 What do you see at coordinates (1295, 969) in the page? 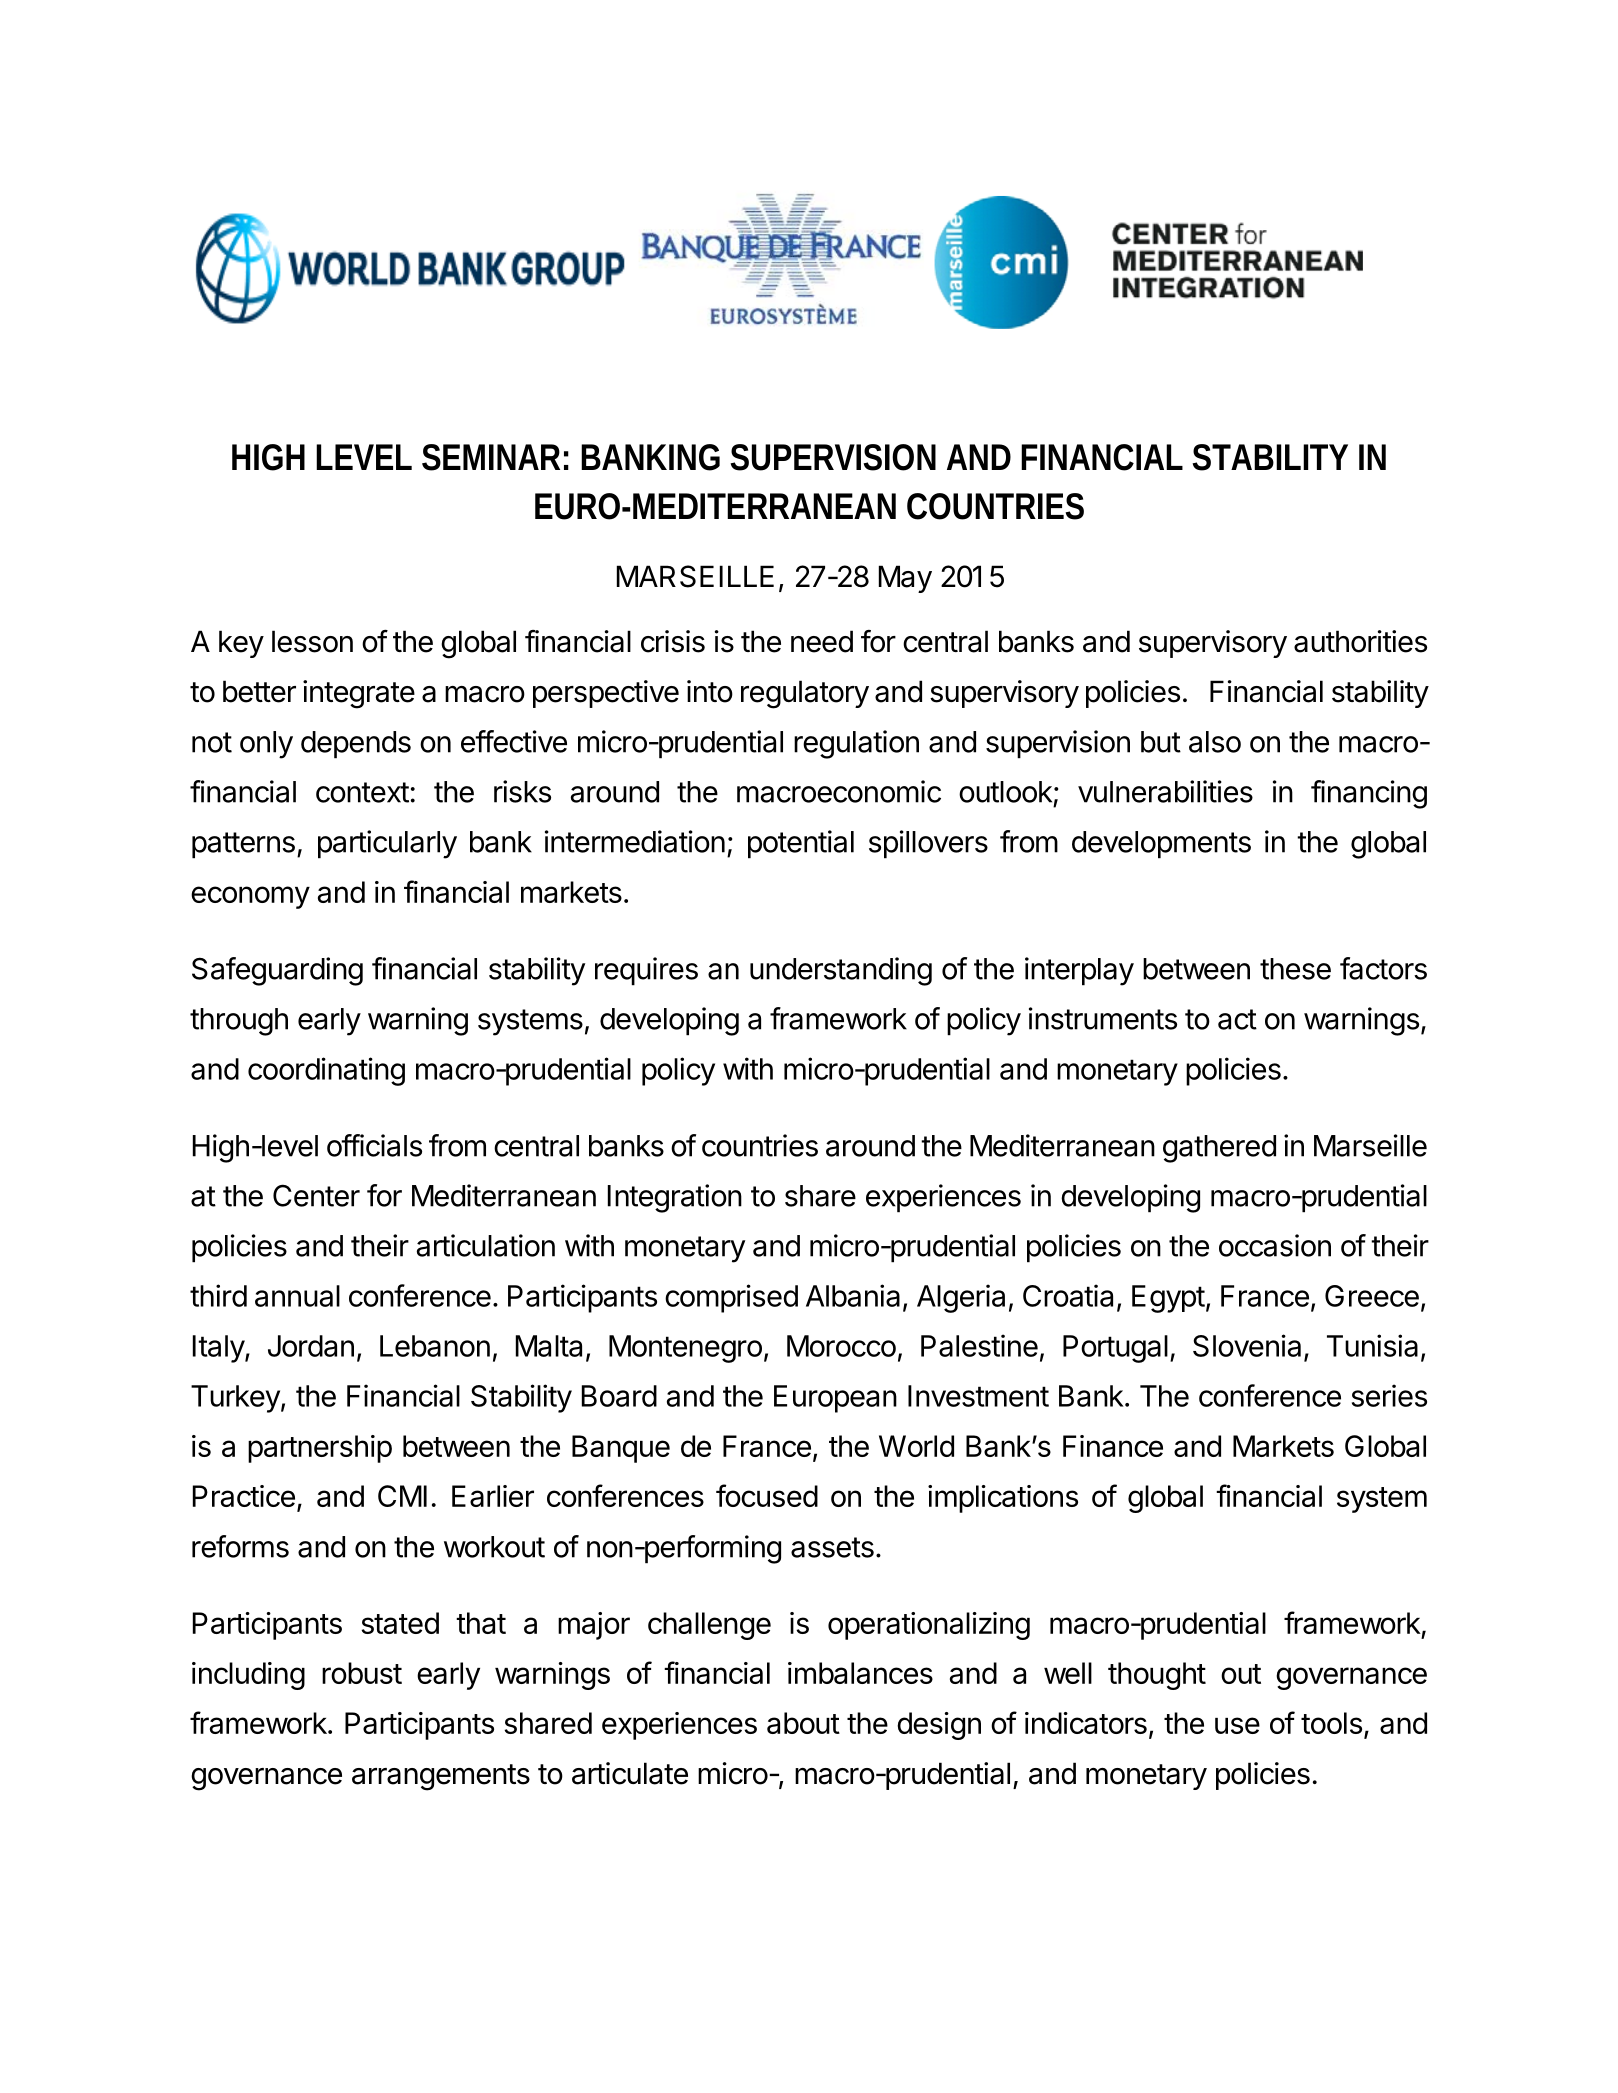
I see `these` at bounding box center [1295, 969].
